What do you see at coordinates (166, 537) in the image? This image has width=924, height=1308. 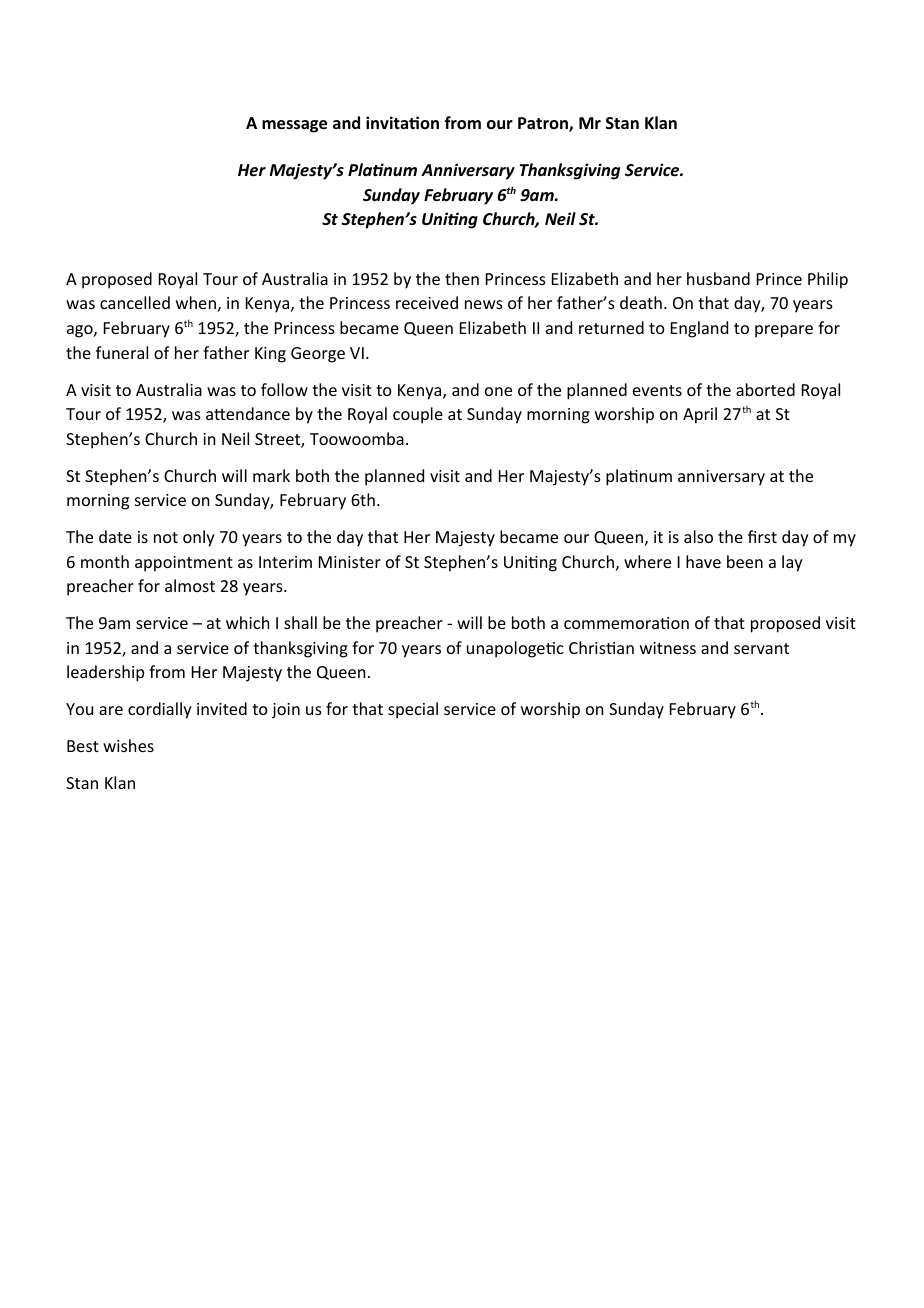 I see `not` at bounding box center [166, 537].
